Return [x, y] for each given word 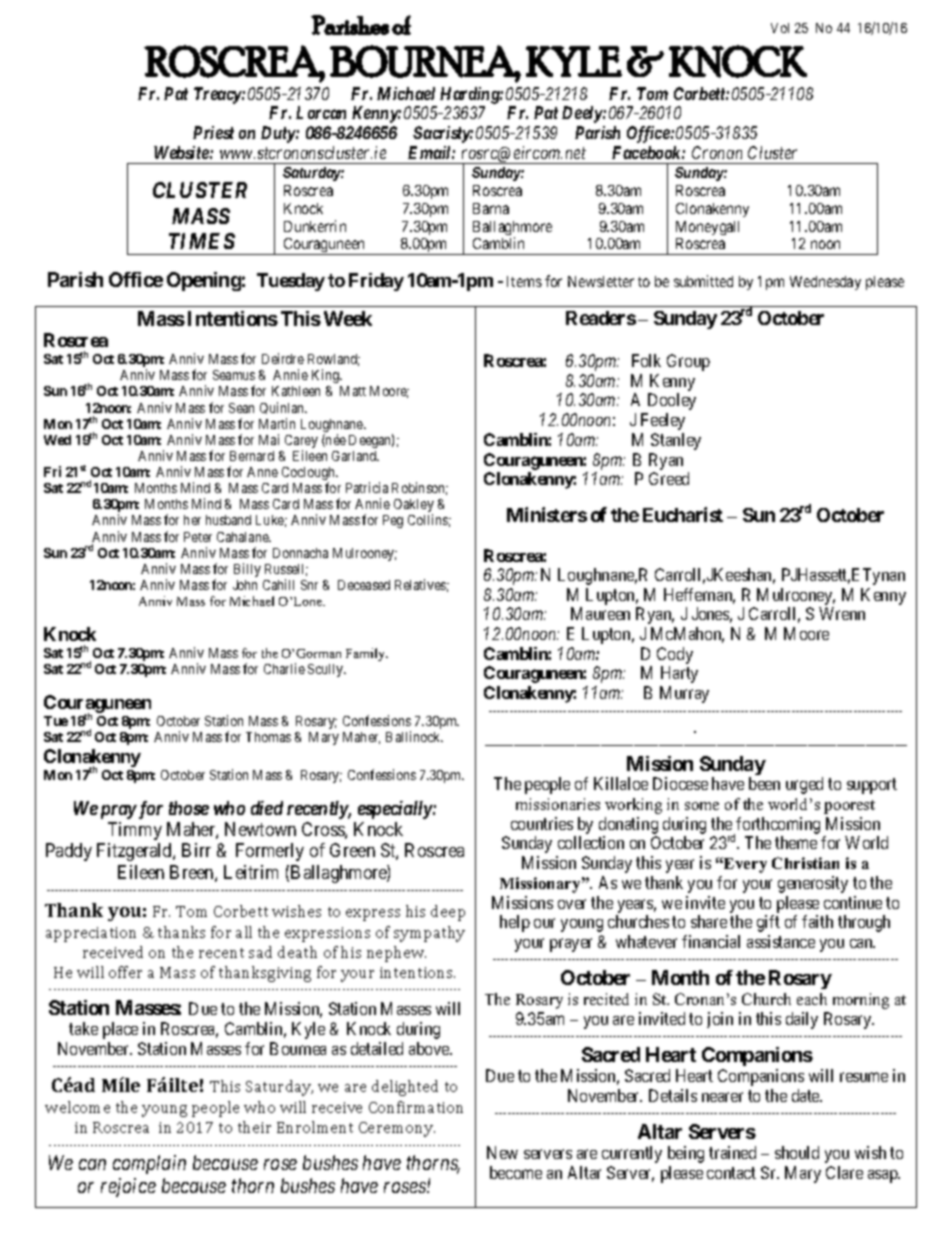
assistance [781, 941]
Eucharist [683, 514]
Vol [780, 28]
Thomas [268, 737]
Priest [213, 132]
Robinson [420, 488]
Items [524, 281]
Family [367, 654]
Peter [198, 537]
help [515, 923]
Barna [491, 208]
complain [149, 1164]
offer [125, 972]
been [764, 783]
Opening [204, 281]
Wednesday [825, 283]
